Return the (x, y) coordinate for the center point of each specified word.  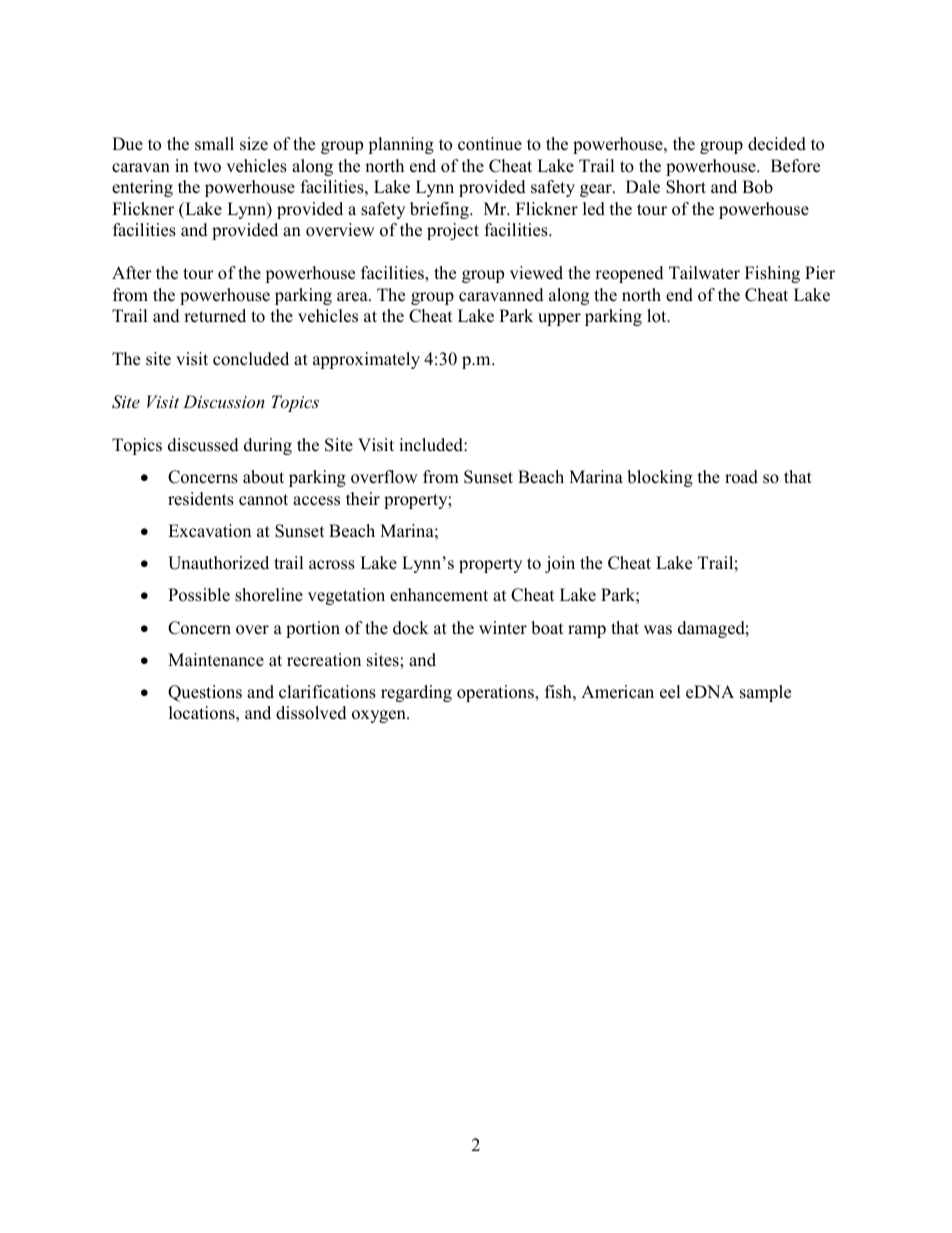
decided (777, 144)
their (363, 499)
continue (490, 144)
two (207, 167)
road (741, 477)
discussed (203, 445)
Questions (205, 693)
